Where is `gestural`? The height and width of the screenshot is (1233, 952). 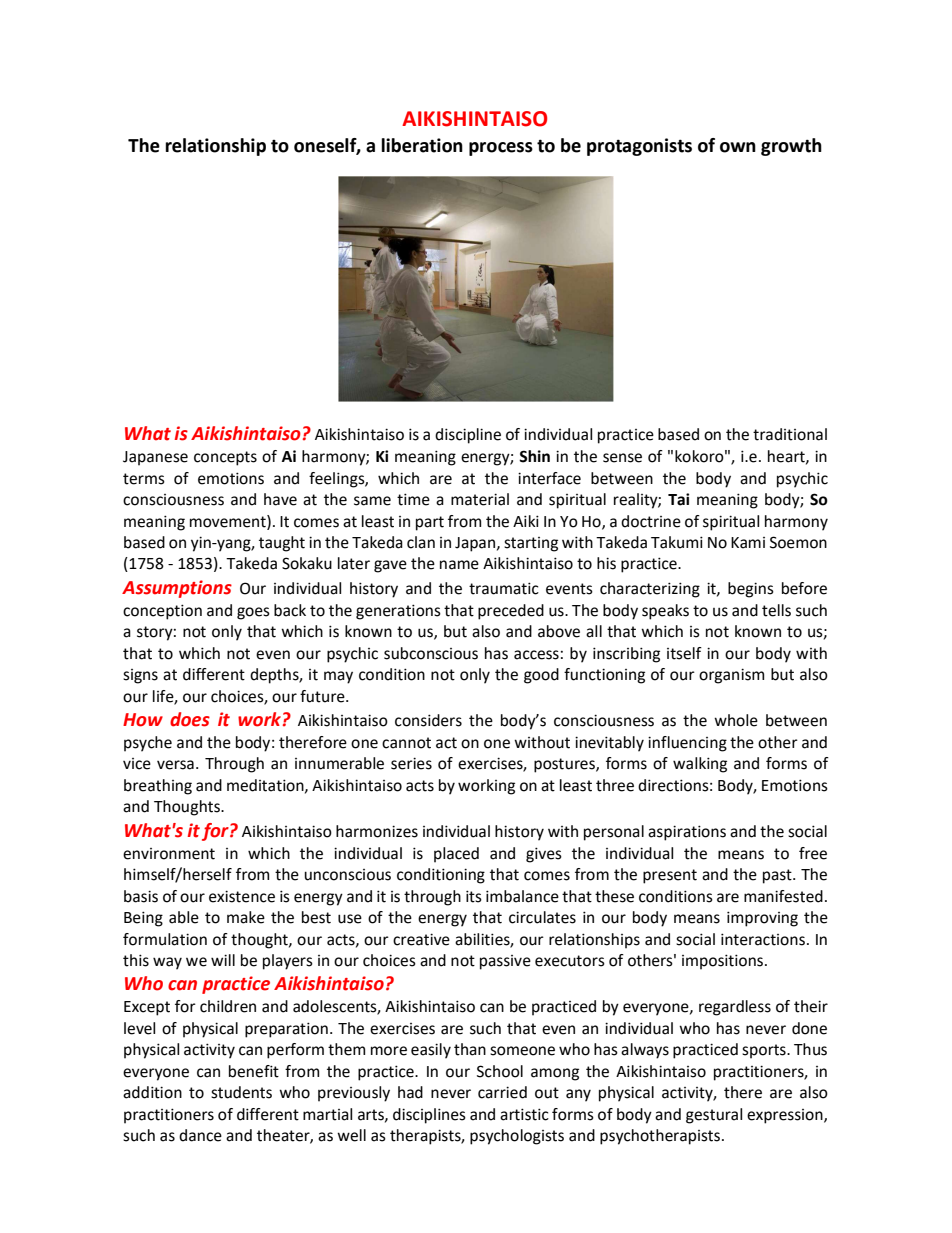 gestural is located at coordinates (714, 1116).
